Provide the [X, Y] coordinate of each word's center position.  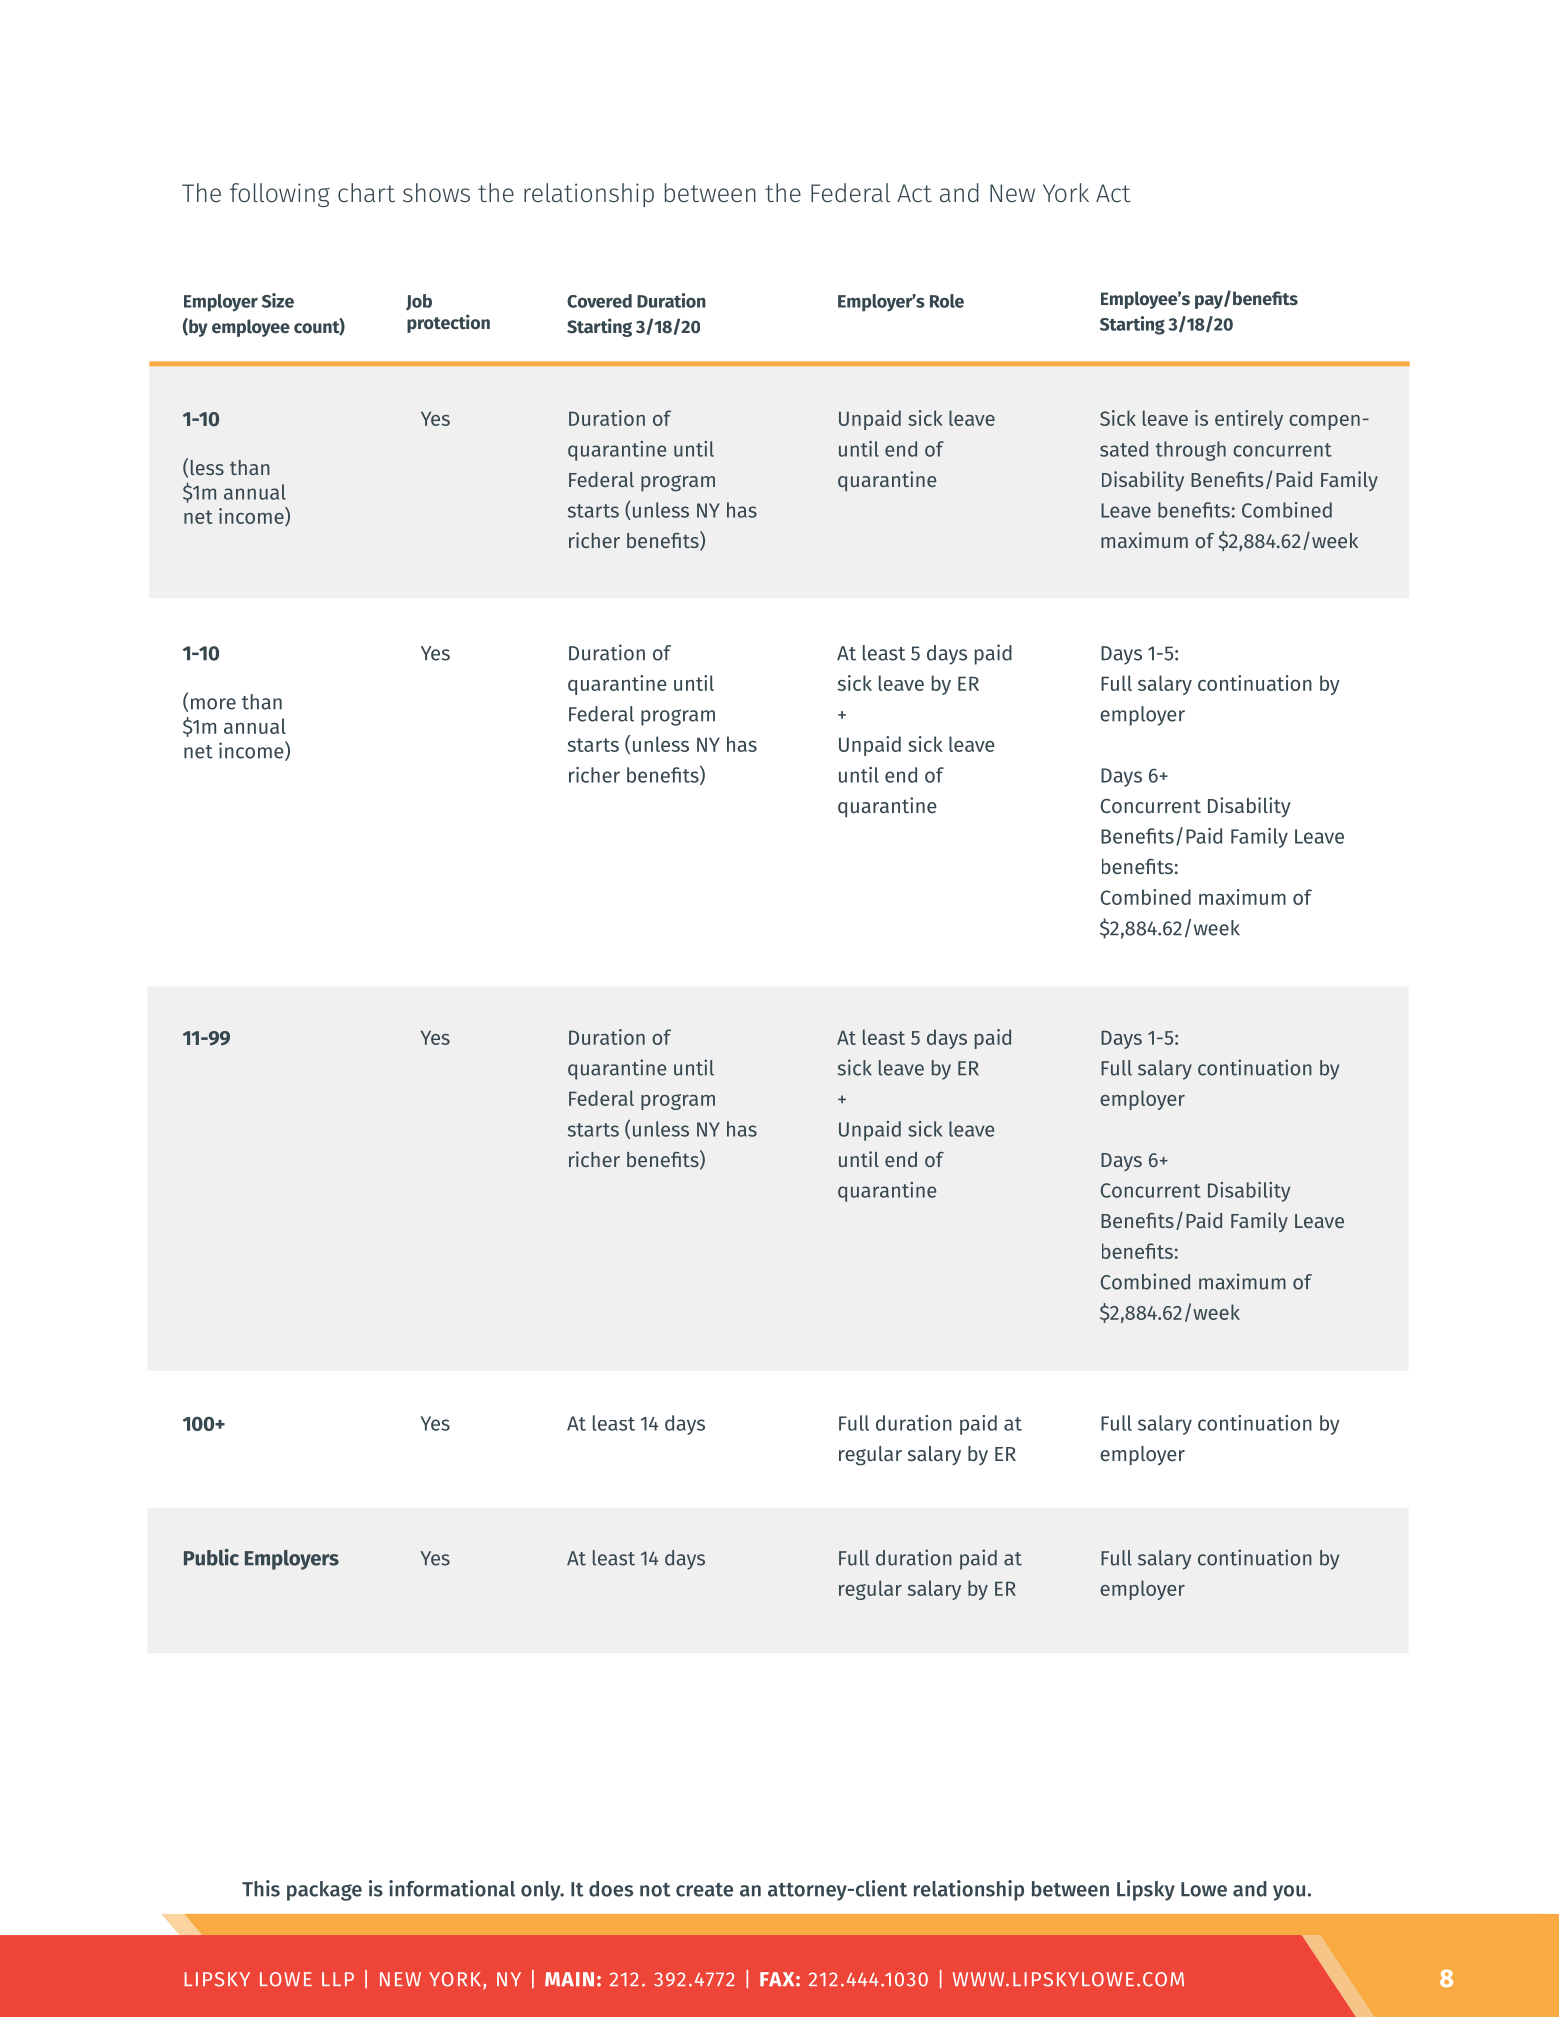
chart [366, 193]
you [1289, 1893]
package [324, 1891]
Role [947, 301]
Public [211, 1557]
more [213, 704]
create [704, 1890]
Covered [599, 301]
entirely [1249, 420]
